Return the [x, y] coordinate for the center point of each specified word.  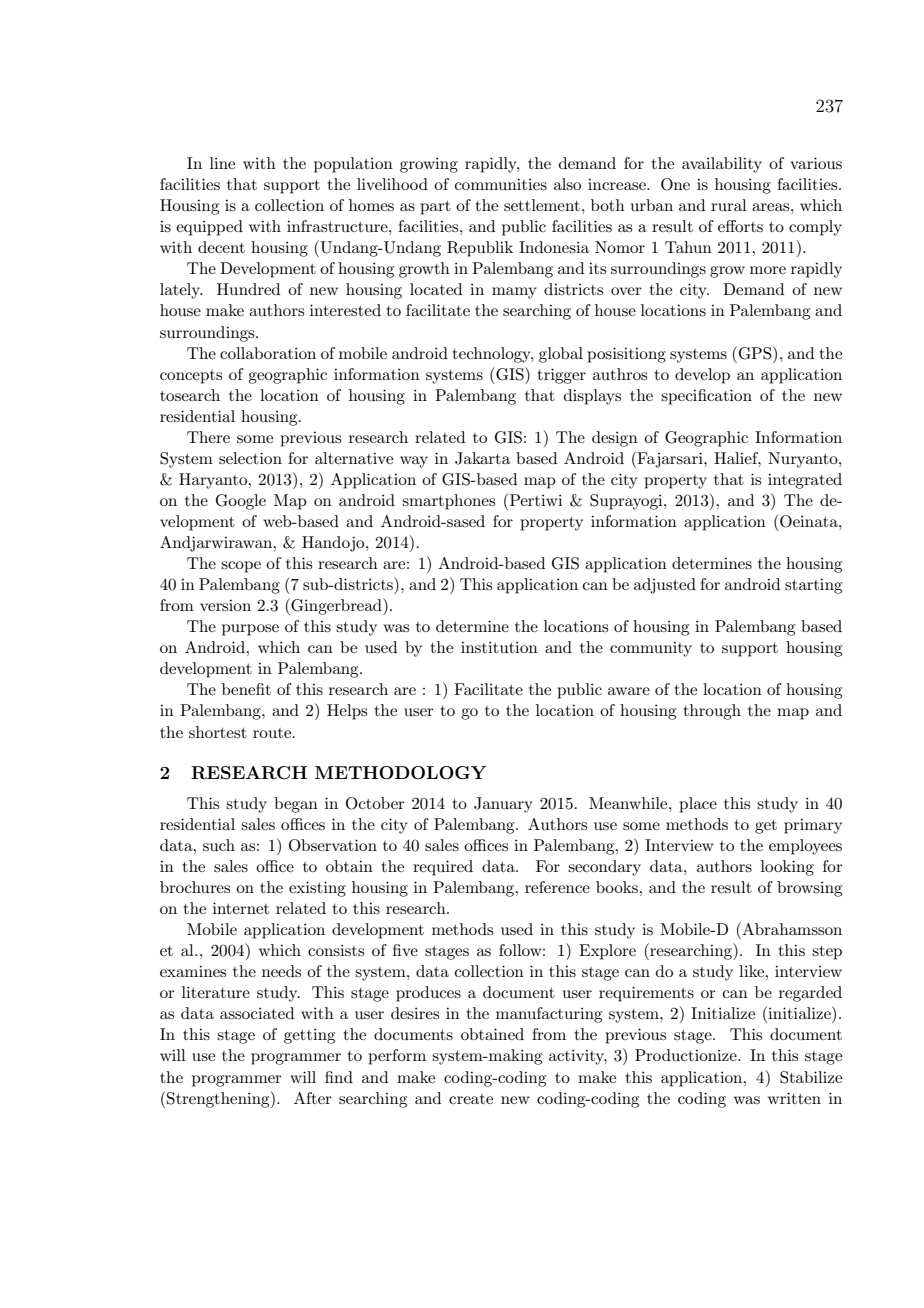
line [222, 163]
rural [729, 205]
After [313, 1098]
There [208, 437]
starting [813, 586]
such [219, 845]
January [503, 805]
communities [501, 184]
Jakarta [482, 458]
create [471, 1099]
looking [787, 868]
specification [706, 397]
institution [499, 647]
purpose [250, 630]
